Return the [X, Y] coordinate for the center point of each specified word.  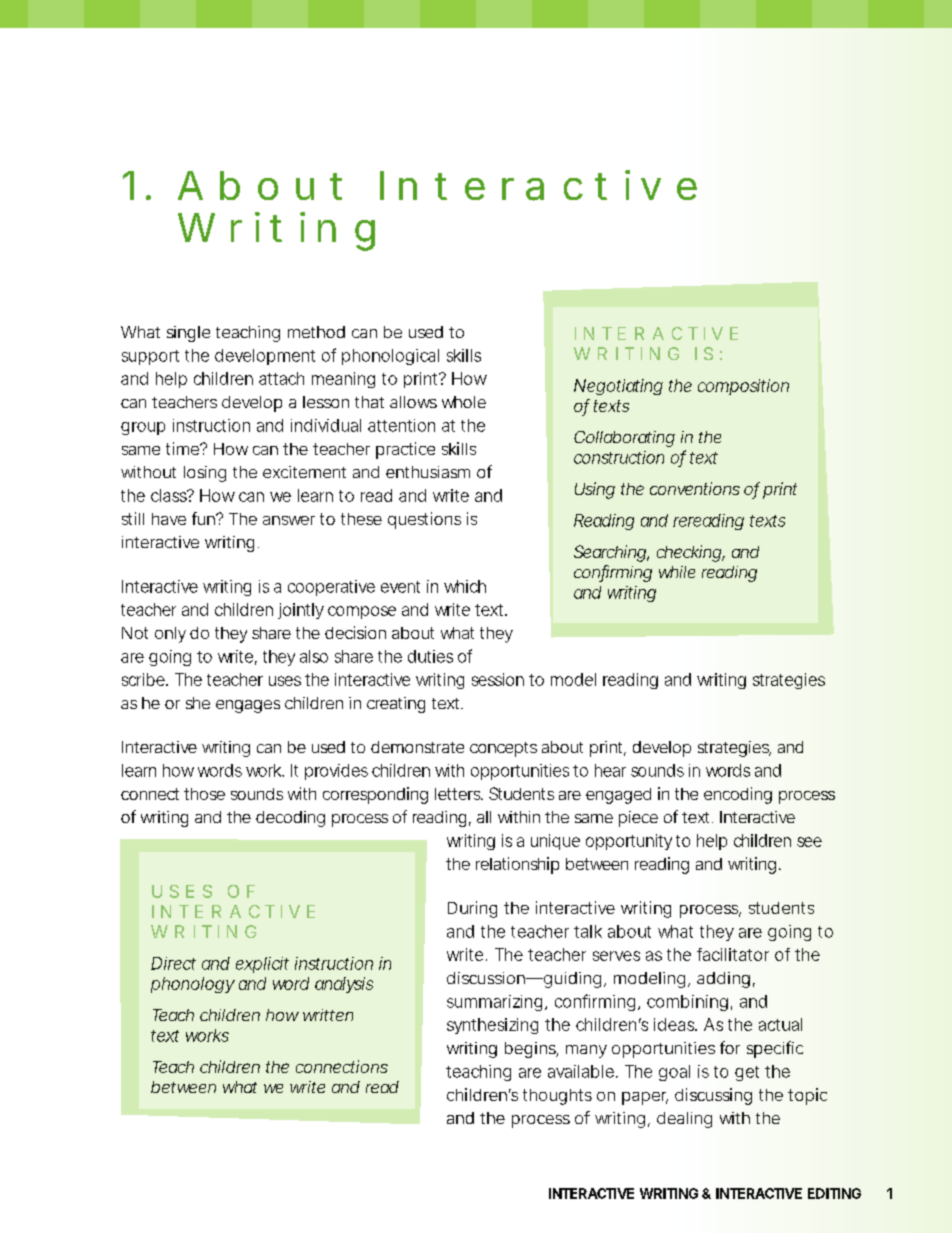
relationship [517, 865]
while [677, 572]
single [188, 334]
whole [464, 402]
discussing [713, 1096]
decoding [290, 819]
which [465, 586]
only [170, 635]
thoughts [557, 1097]
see [809, 842]
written [328, 1015]
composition [743, 387]
